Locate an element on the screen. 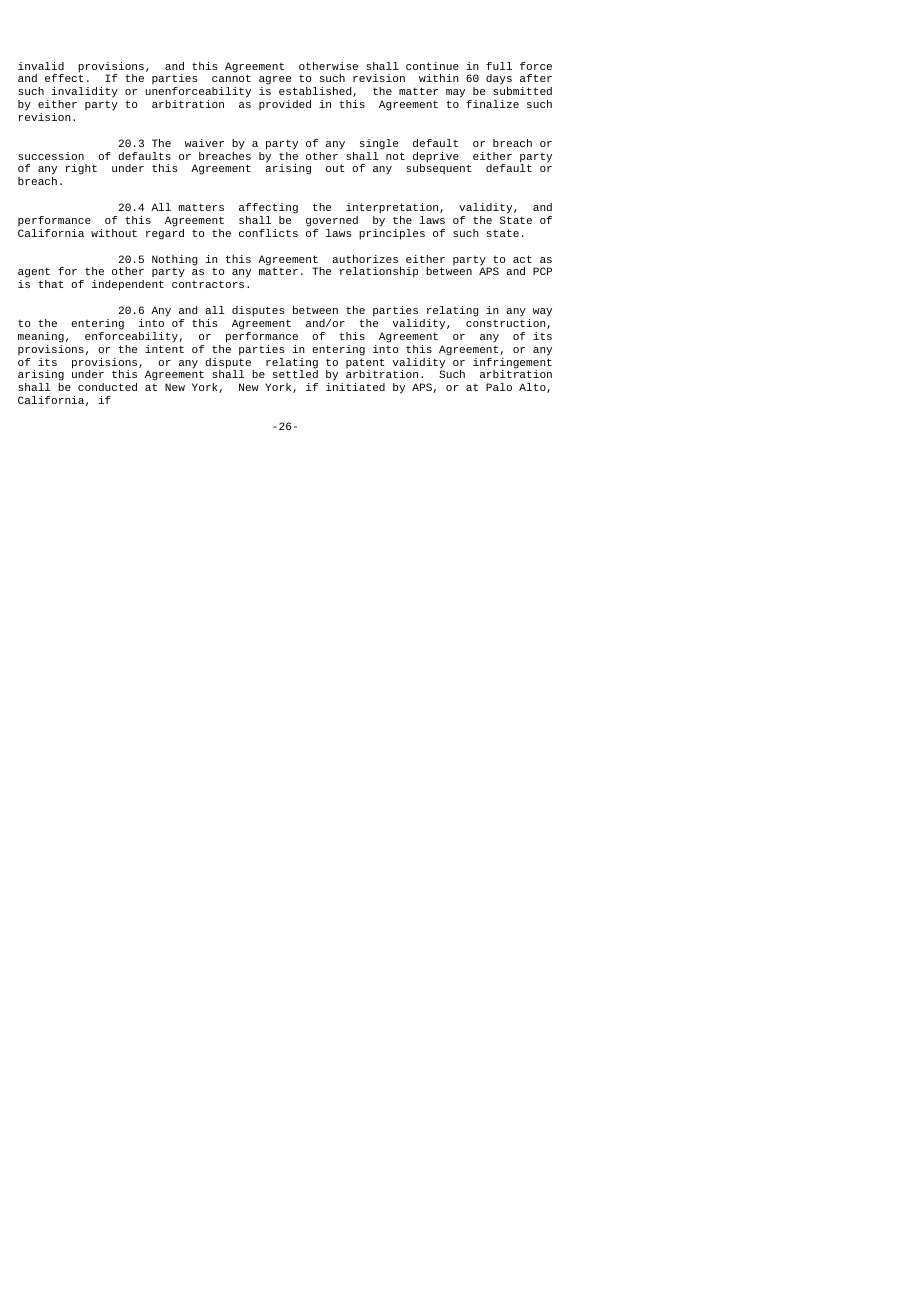 The width and height of the screenshot is (924, 1308). succession is located at coordinates (51, 156).
